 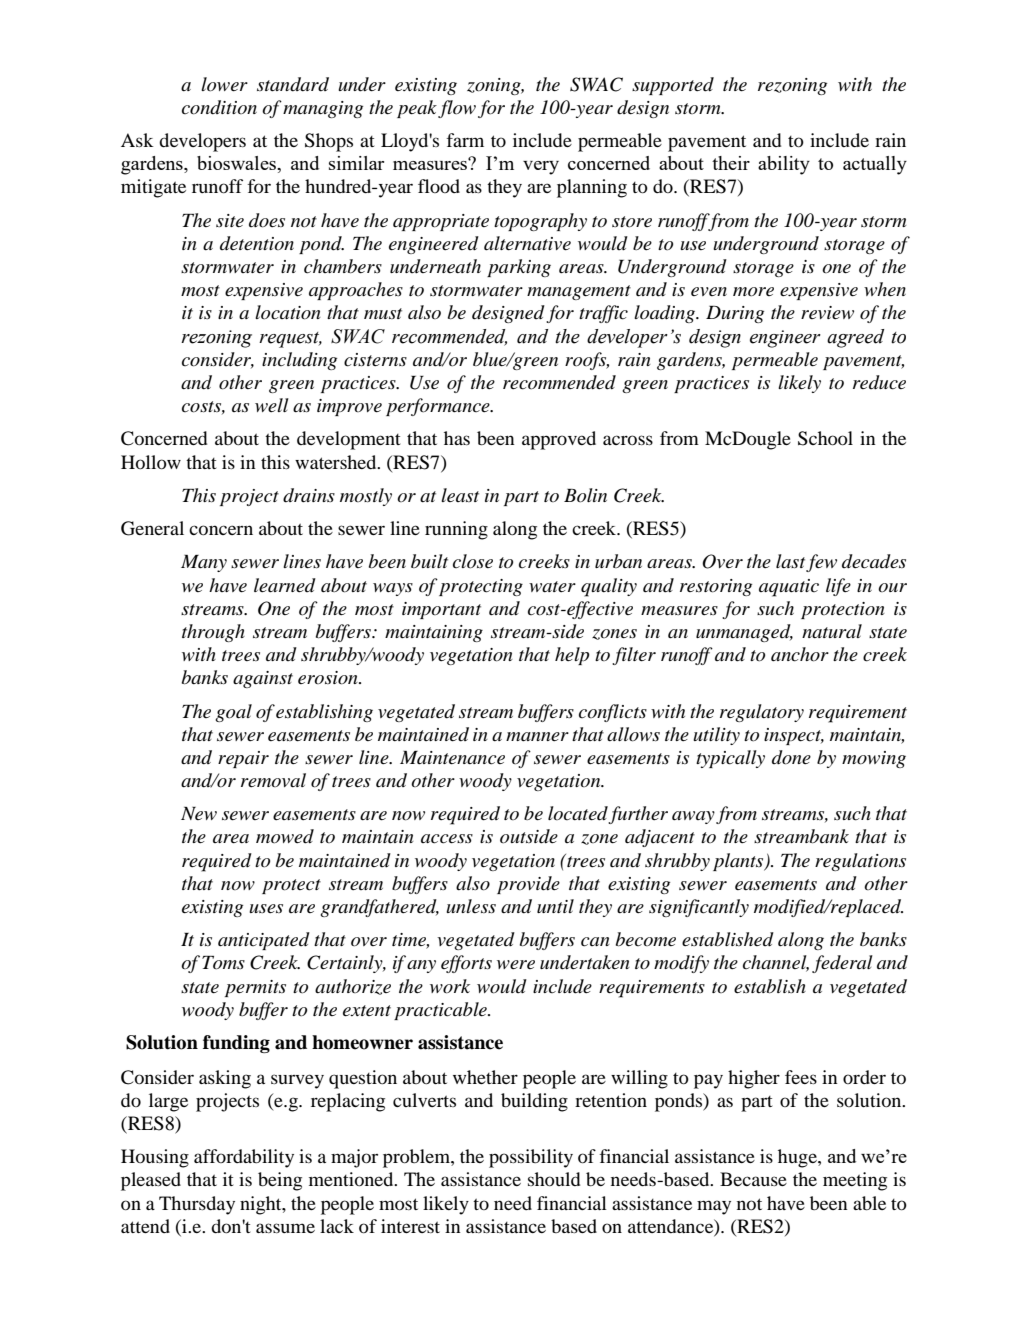 I want to click on were, so click(x=516, y=964).
